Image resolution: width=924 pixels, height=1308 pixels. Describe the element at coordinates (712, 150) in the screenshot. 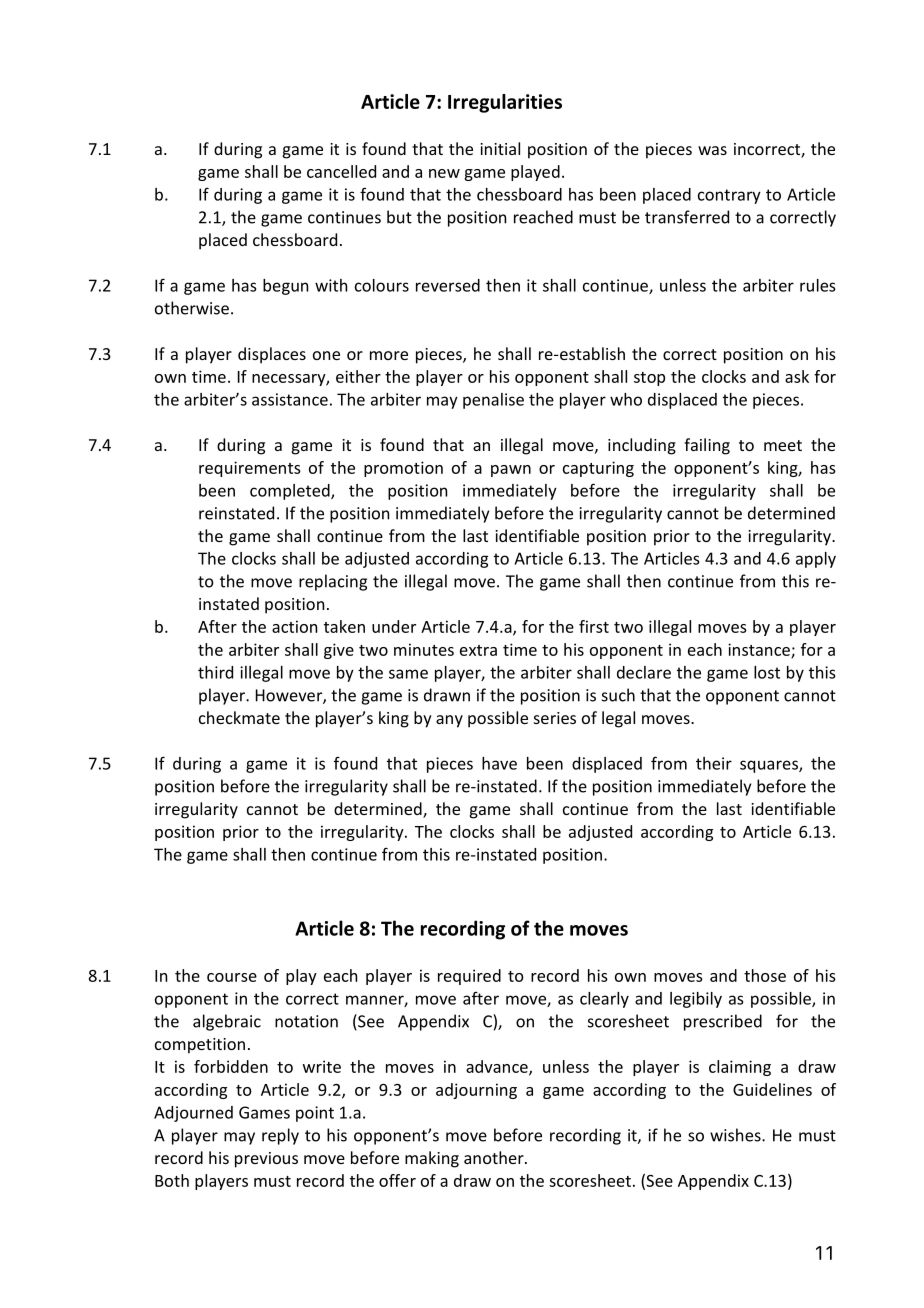

I see `was` at that location.
